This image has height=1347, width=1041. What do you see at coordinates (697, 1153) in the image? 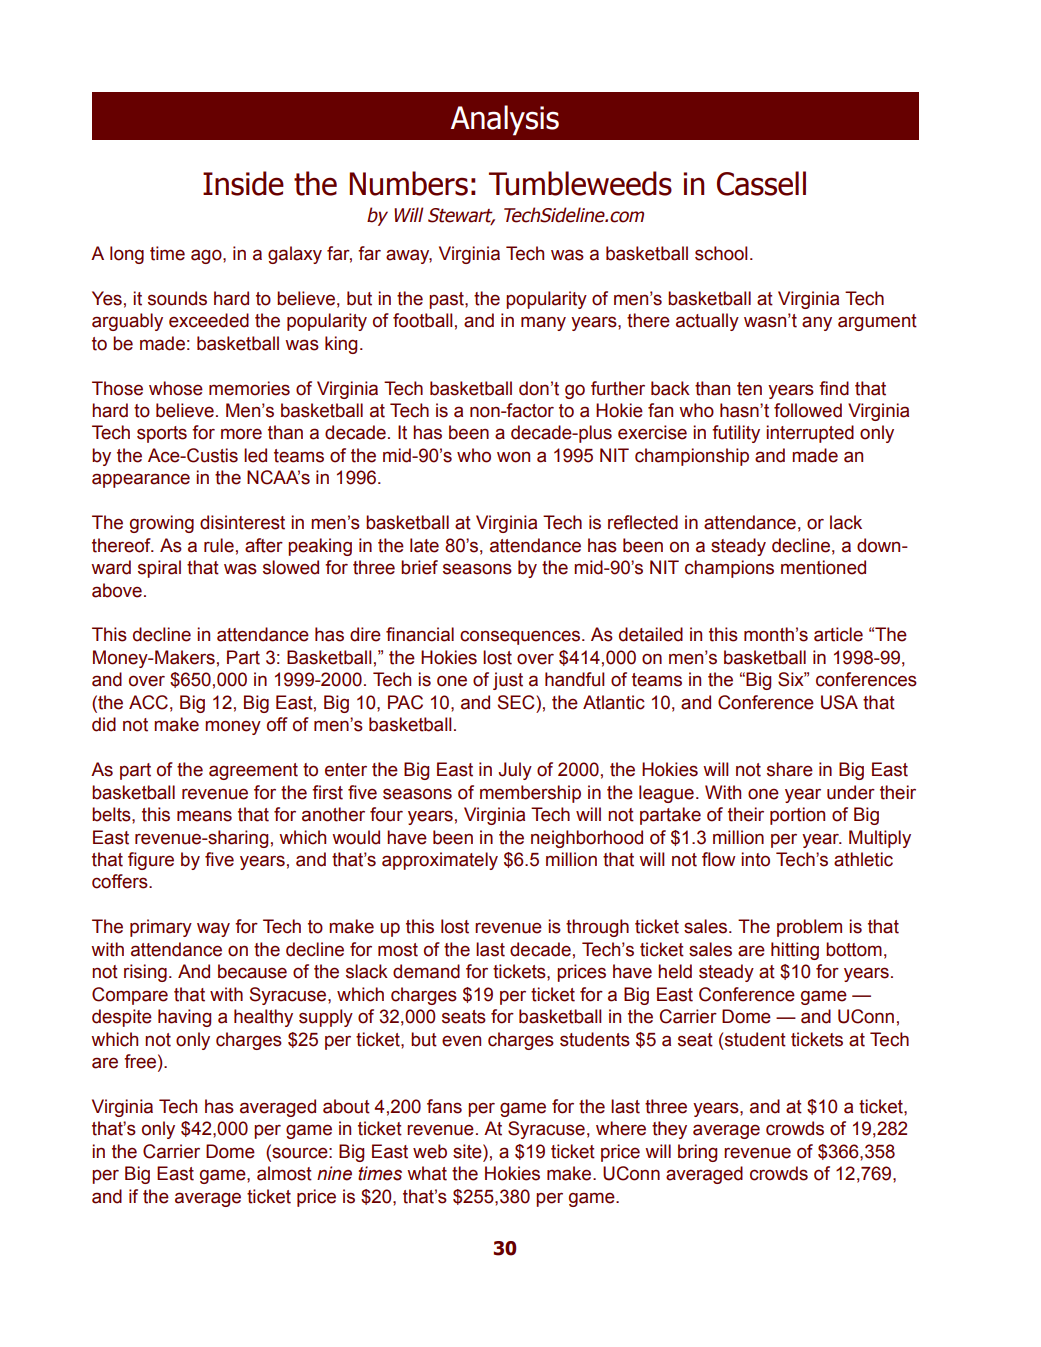
I see `bring` at bounding box center [697, 1153].
